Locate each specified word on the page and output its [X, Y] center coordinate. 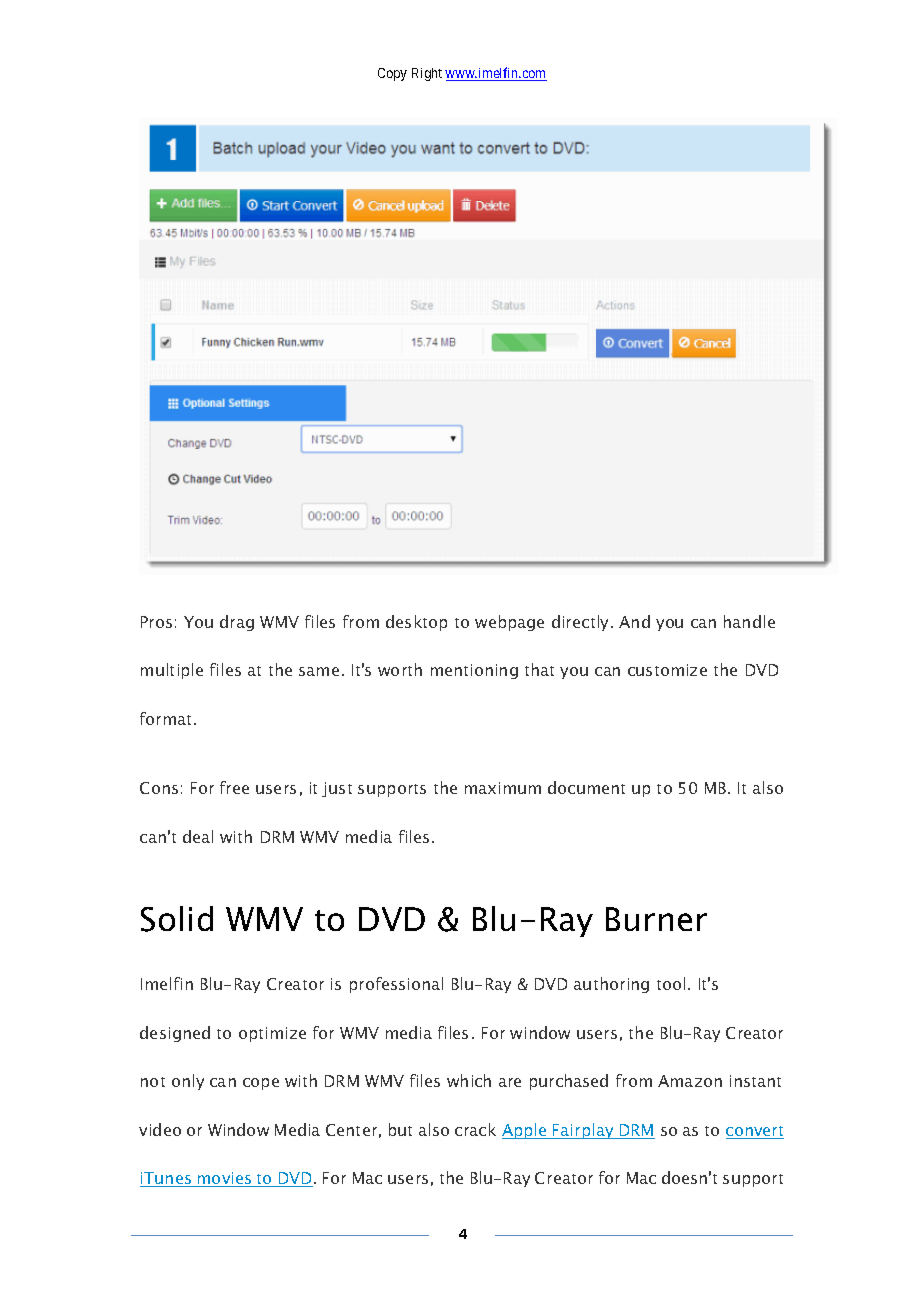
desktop [416, 623]
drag [237, 623]
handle [749, 621]
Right [427, 74]
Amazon [690, 1081]
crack [475, 1129]
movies [225, 1179]
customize [667, 670]
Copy [392, 74]
